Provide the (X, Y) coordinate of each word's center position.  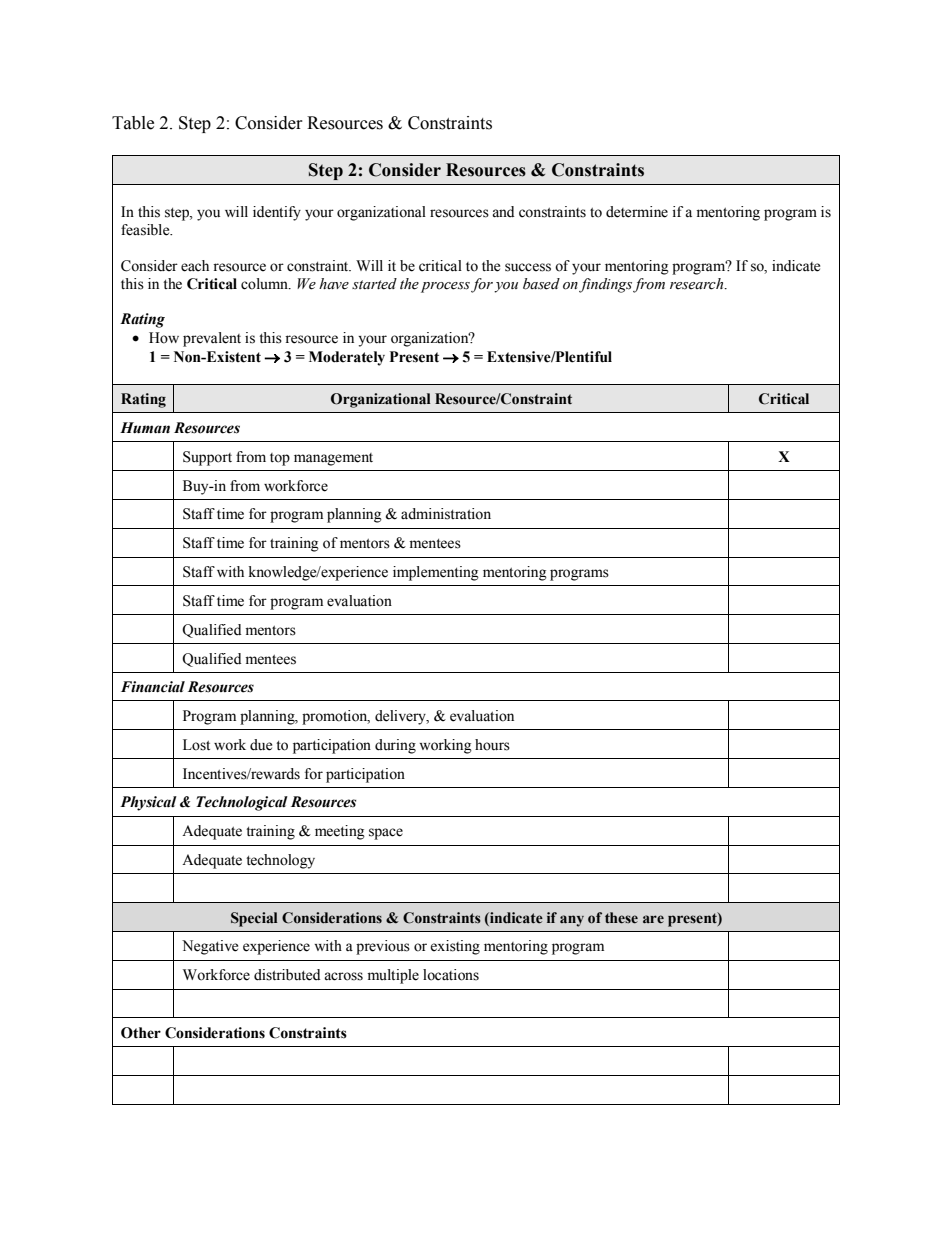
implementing (436, 573)
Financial (153, 687)
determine (637, 212)
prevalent (212, 339)
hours (492, 745)
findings (605, 285)
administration (446, 514)
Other (141, 1033)
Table (133, 123)
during (395, 746)
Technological (242, 803)
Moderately (347, 358)
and (503, 212)
